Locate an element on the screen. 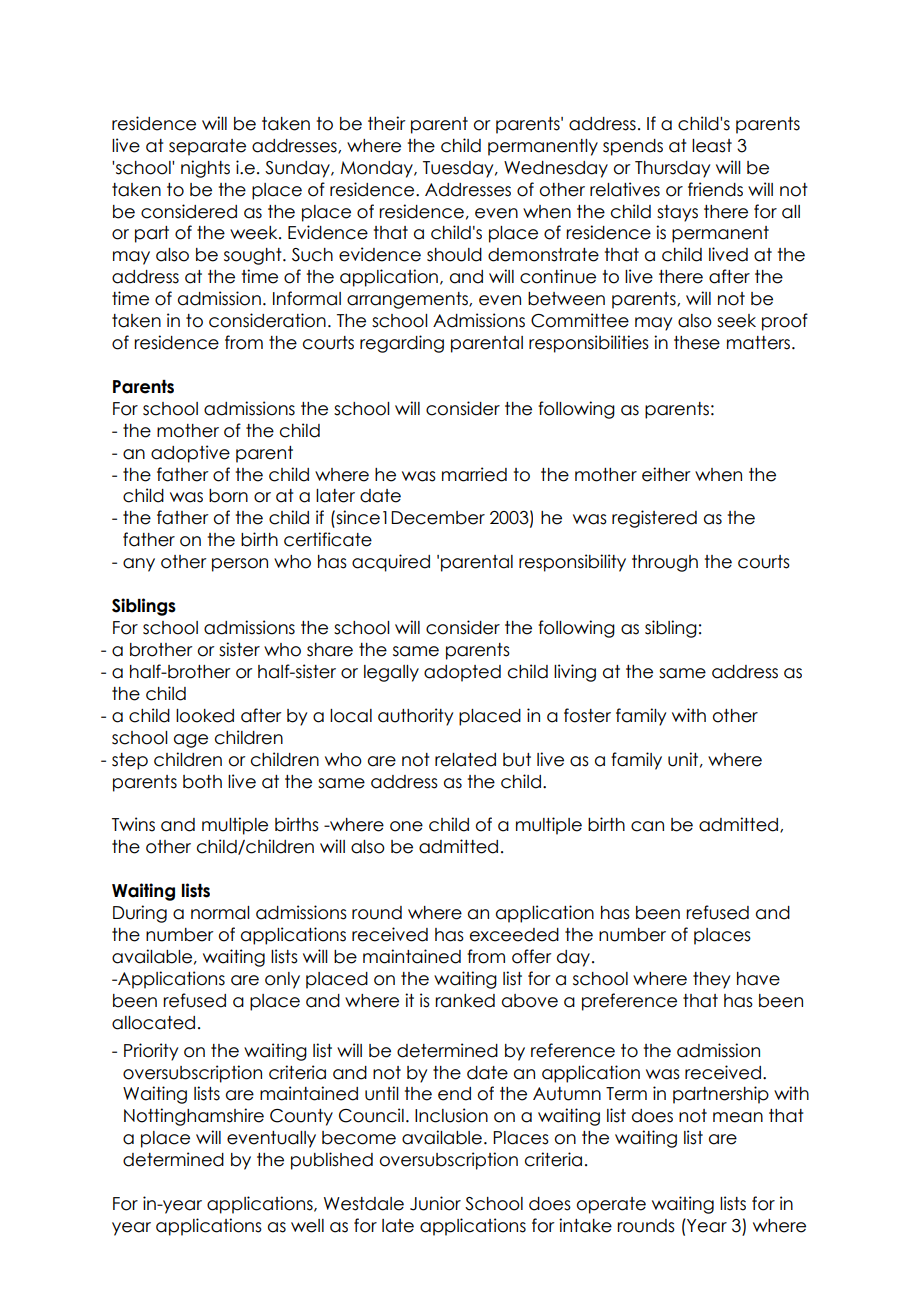  well is located at coordinates (307, 1226).
